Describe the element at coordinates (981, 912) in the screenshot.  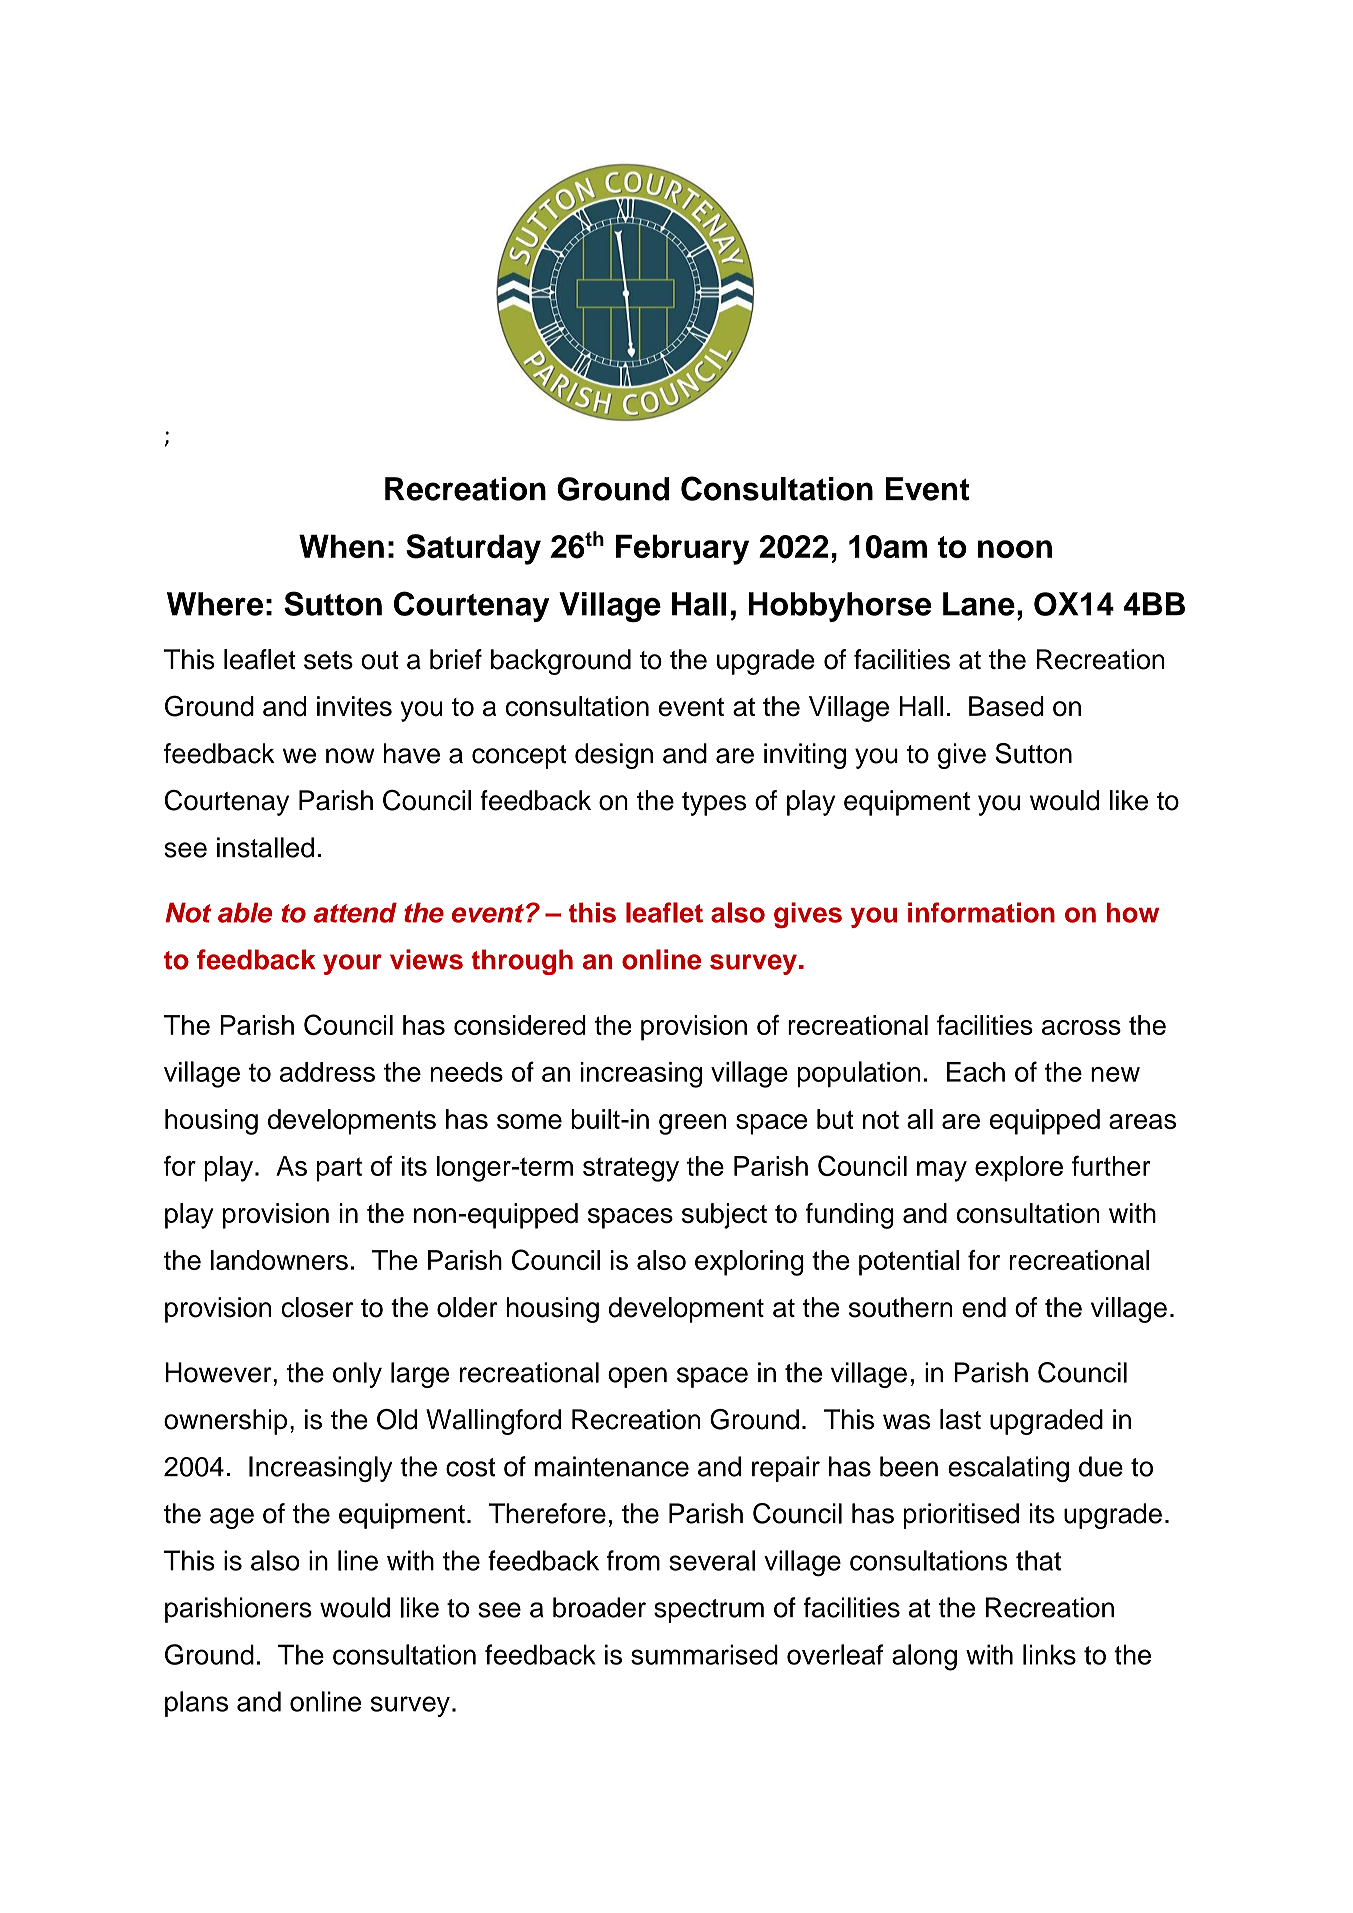
I see `information` at that location.
